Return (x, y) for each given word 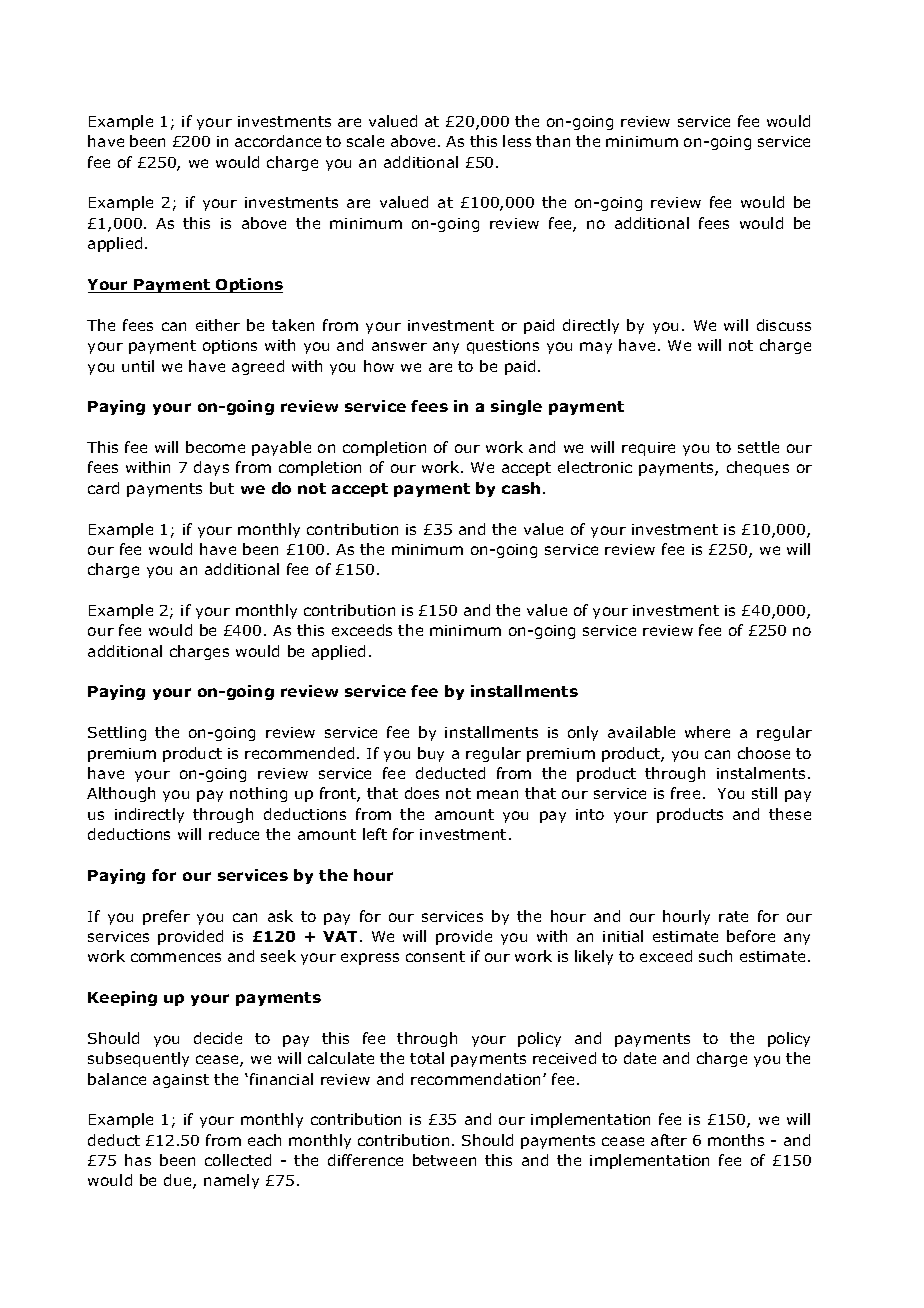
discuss (784, 325)
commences (176, 957)
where (707, 732)
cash (521, 488)
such (715, 956)
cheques (758, 468)
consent (435, 956)
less (517, 141)
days (211, 468)
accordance (278, 141)
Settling (117, 733)
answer (399, 346)
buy (431, 754)
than (553, 141)
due (179, 1181)
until (138, 366)
